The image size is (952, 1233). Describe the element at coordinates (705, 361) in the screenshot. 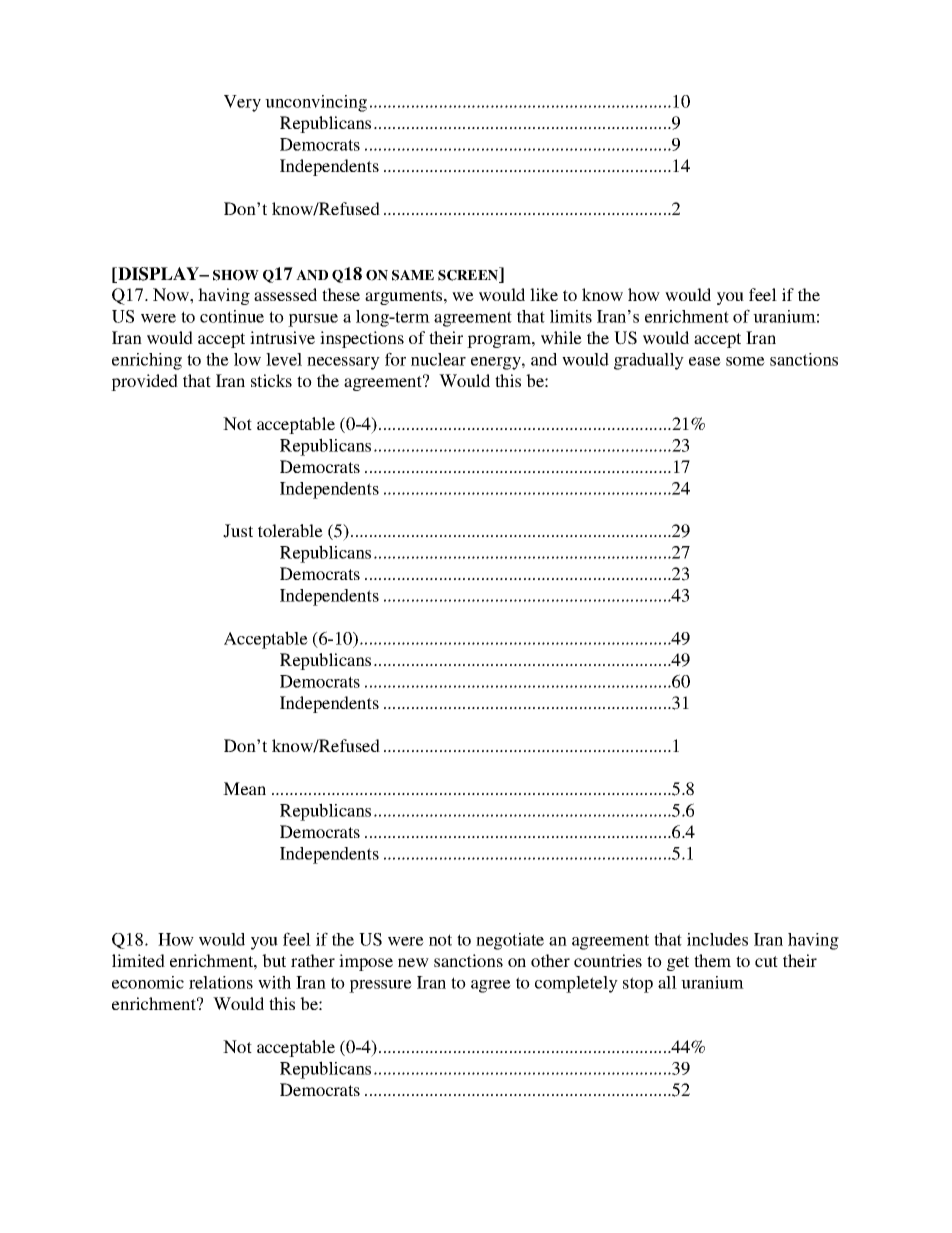

I see `ease` at that location.
